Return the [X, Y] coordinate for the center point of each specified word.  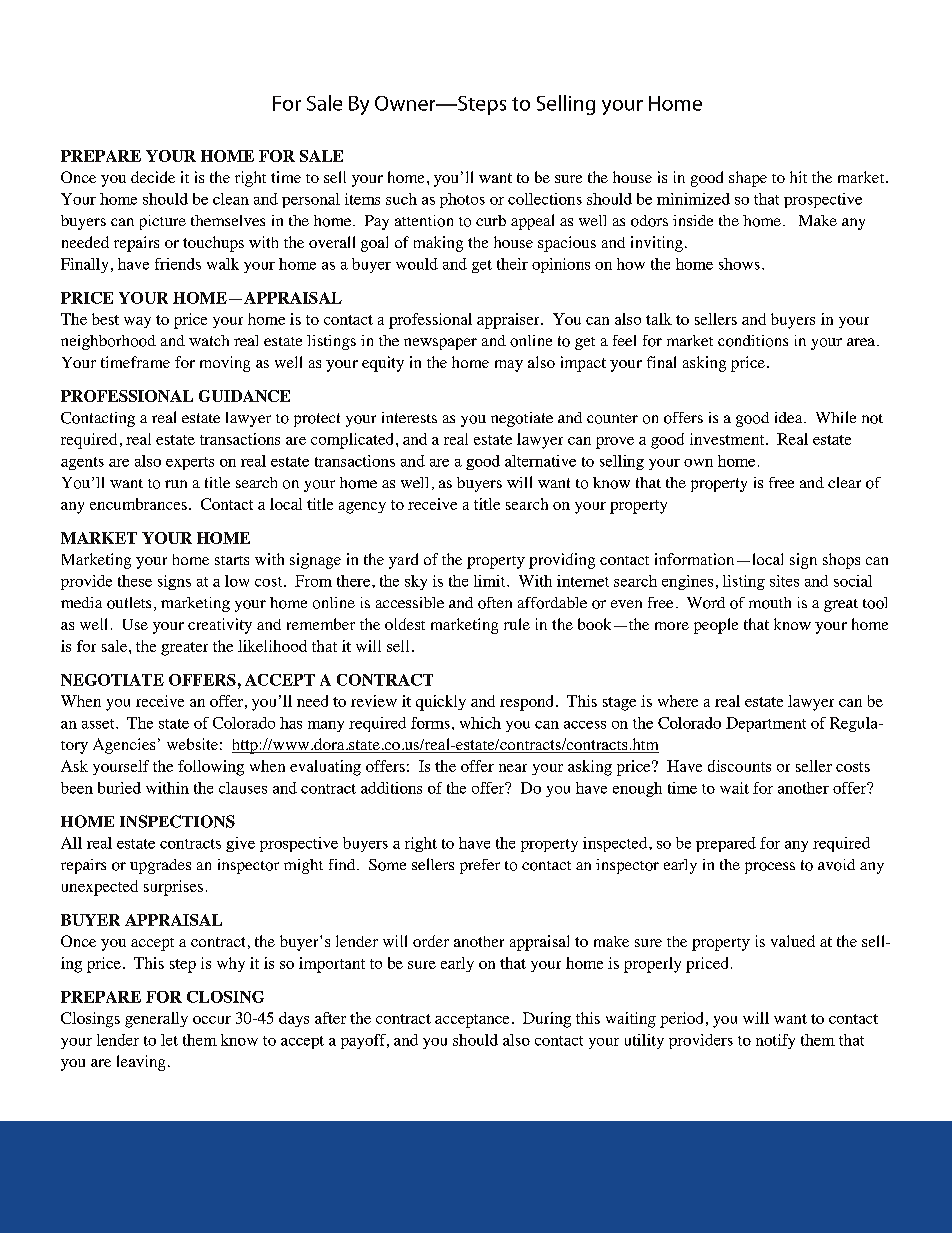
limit [491, 581]
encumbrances [138, 504]
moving [225, 364]
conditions [753, 341]
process [770, 868]
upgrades [160, 866]
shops [841, 561]
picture [163, 222]
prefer [480, 866]
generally [156, 1020]
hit [798, 177]
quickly [441, 703]
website [192, 744]
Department [766, 724]
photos [462, 200]
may [509, 366]
